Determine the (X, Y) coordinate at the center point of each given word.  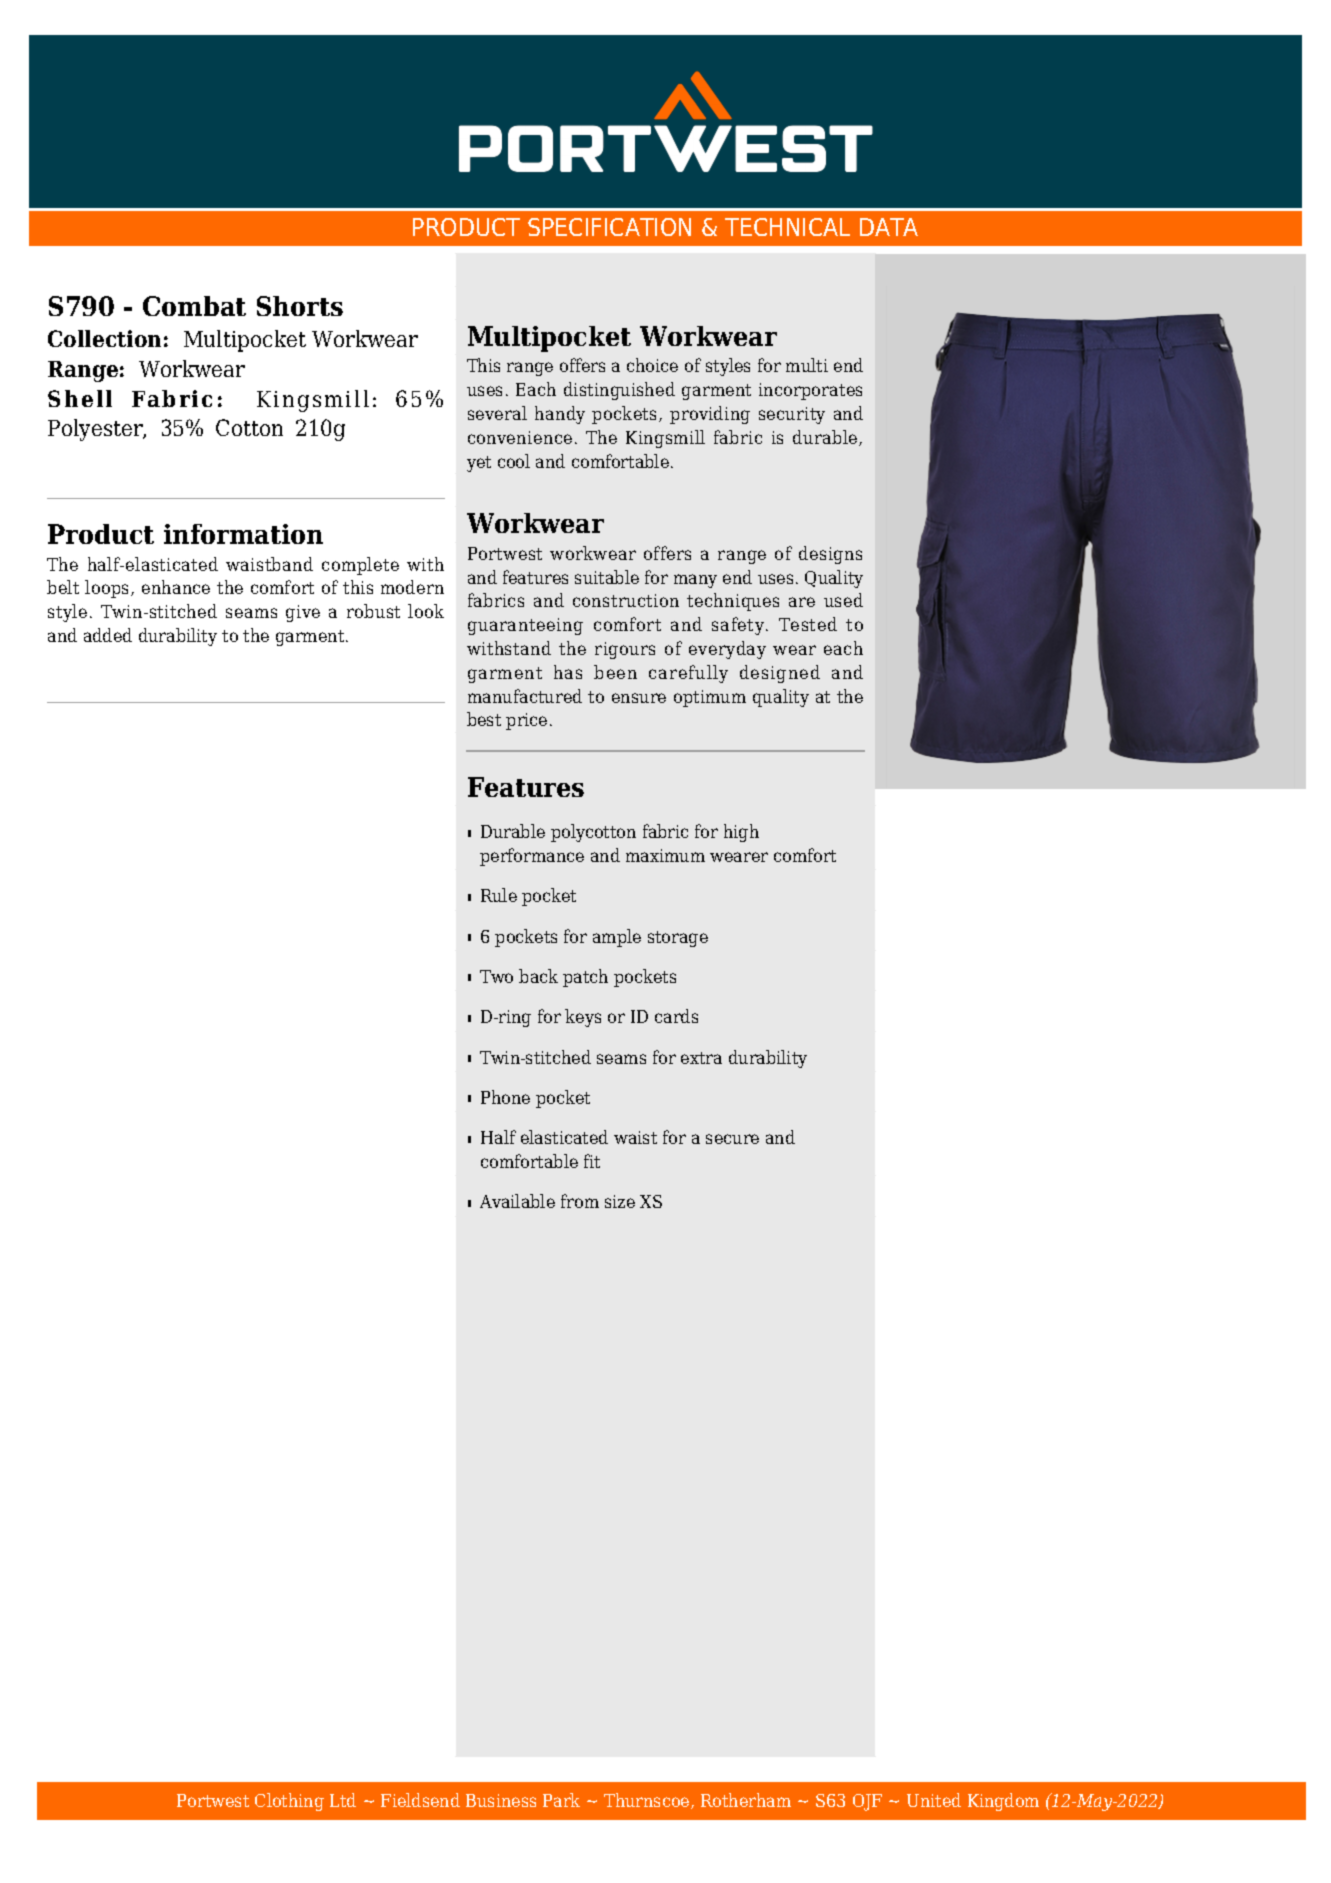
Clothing (289, 1802)
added (108, 635)
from (580, 1201)
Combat (194, 306)
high (741, 833)
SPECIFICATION (609, 227)
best (484, 719)
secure (732, 1139)
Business (501, 1800)
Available (517, 1201)
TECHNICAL (787, 227)
